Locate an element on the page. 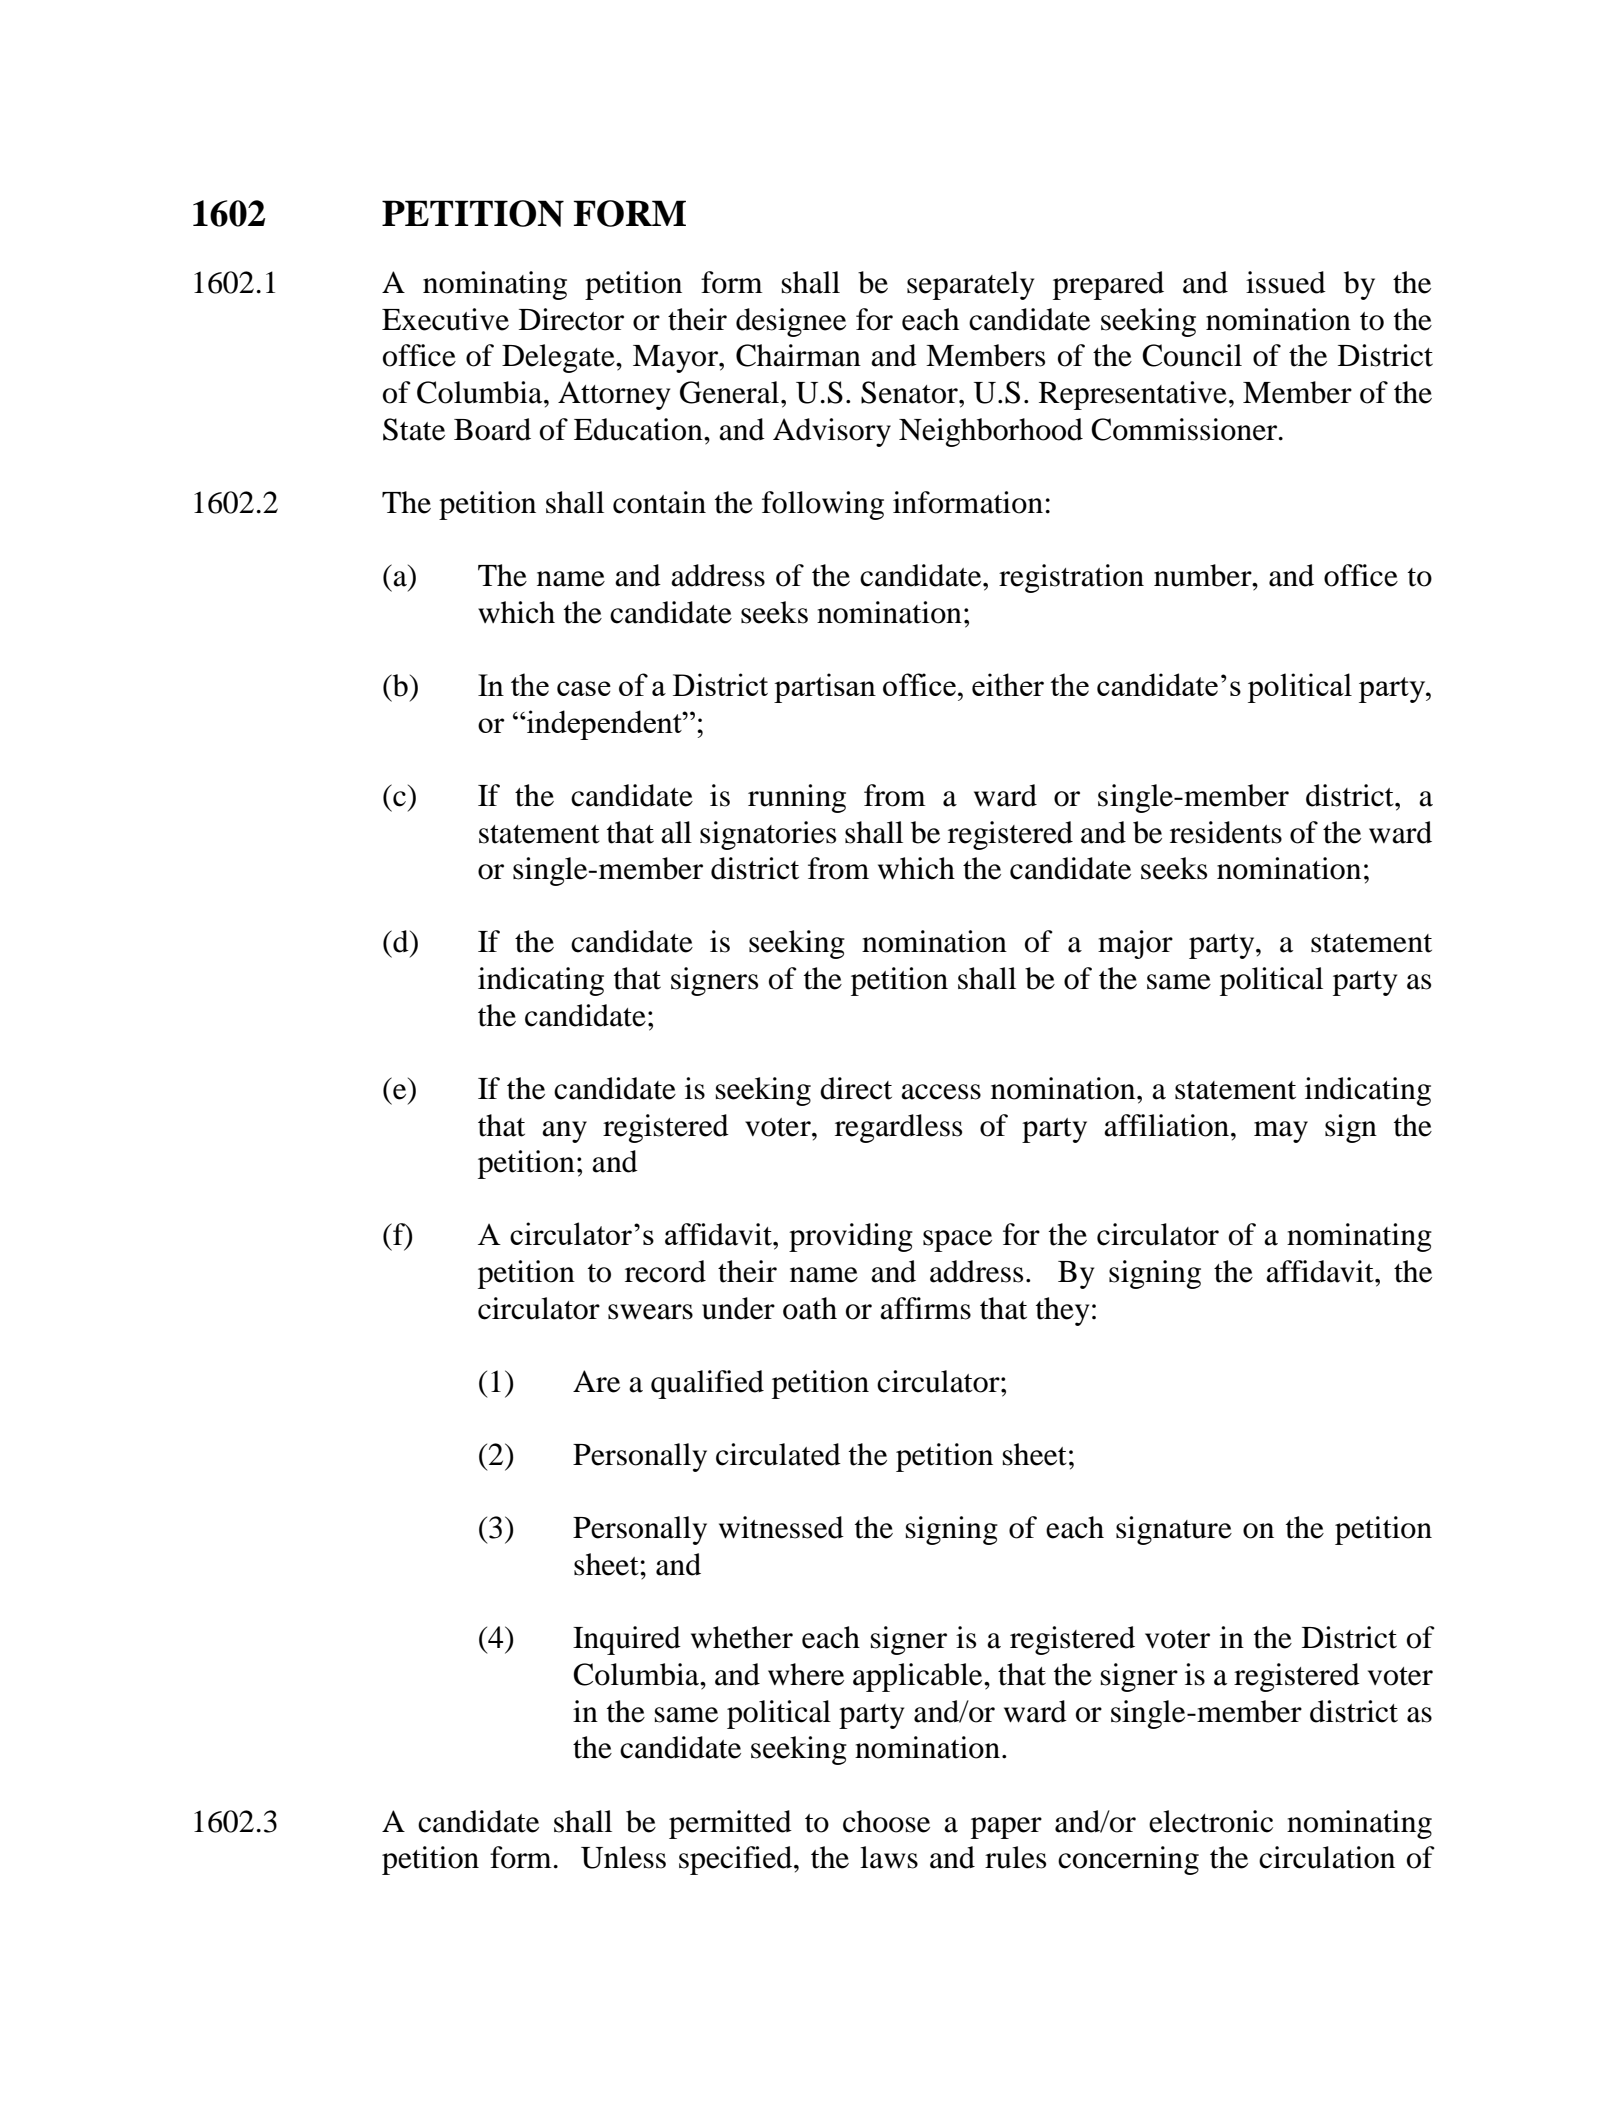 The height and width of the image is (2102, 1624). electronic is located at coordinates (1211, 1821).
